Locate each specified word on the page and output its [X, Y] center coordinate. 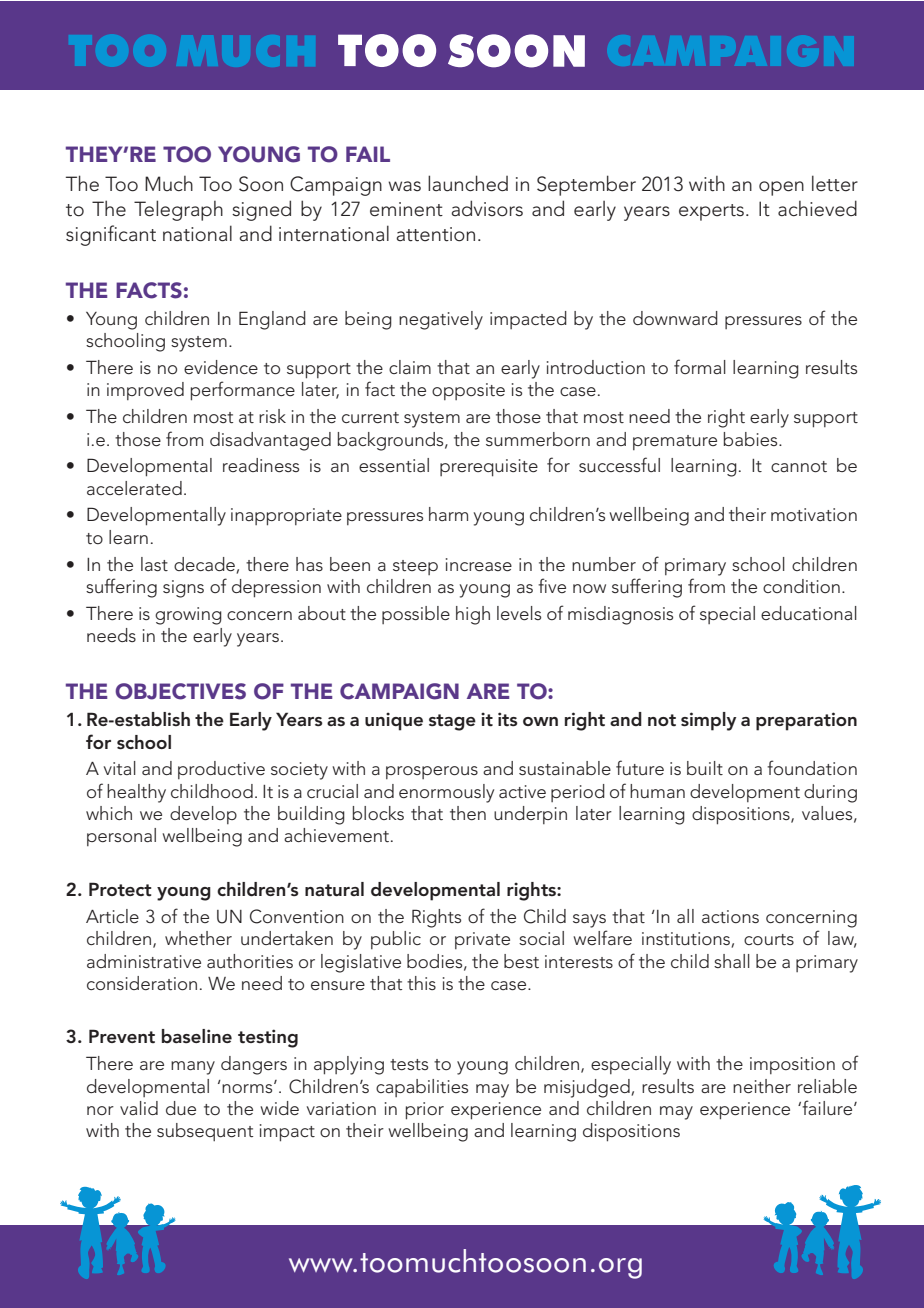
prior [425, 1111]
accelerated [134, 488]
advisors [487, 208]
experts [711, 212]
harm [448, 514]
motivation [814, 514]
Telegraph [178, 210]
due [181, 1108]
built [705, 768]
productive [221, 770]
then [468, 813]
